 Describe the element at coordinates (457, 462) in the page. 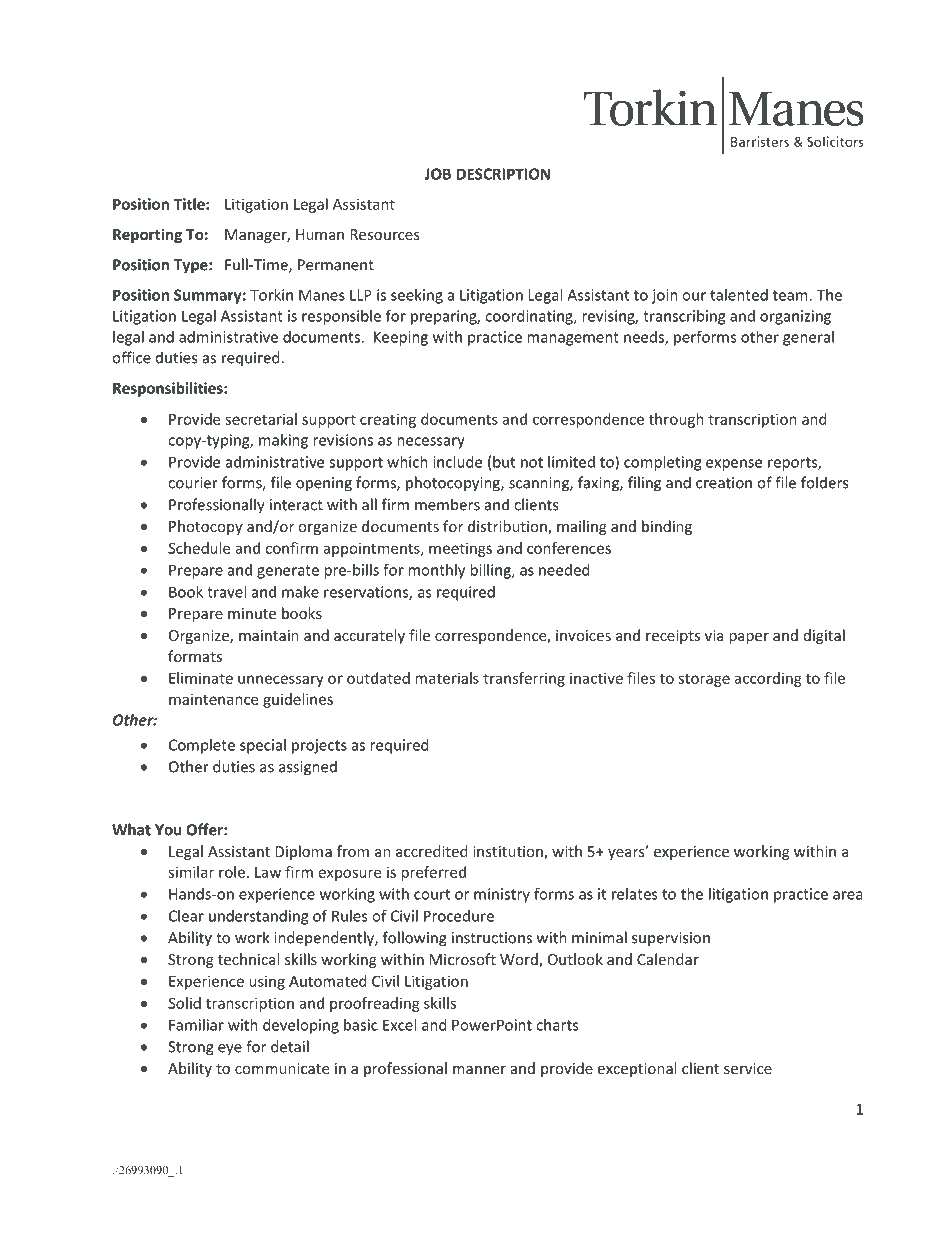

I see `include` at that location.
